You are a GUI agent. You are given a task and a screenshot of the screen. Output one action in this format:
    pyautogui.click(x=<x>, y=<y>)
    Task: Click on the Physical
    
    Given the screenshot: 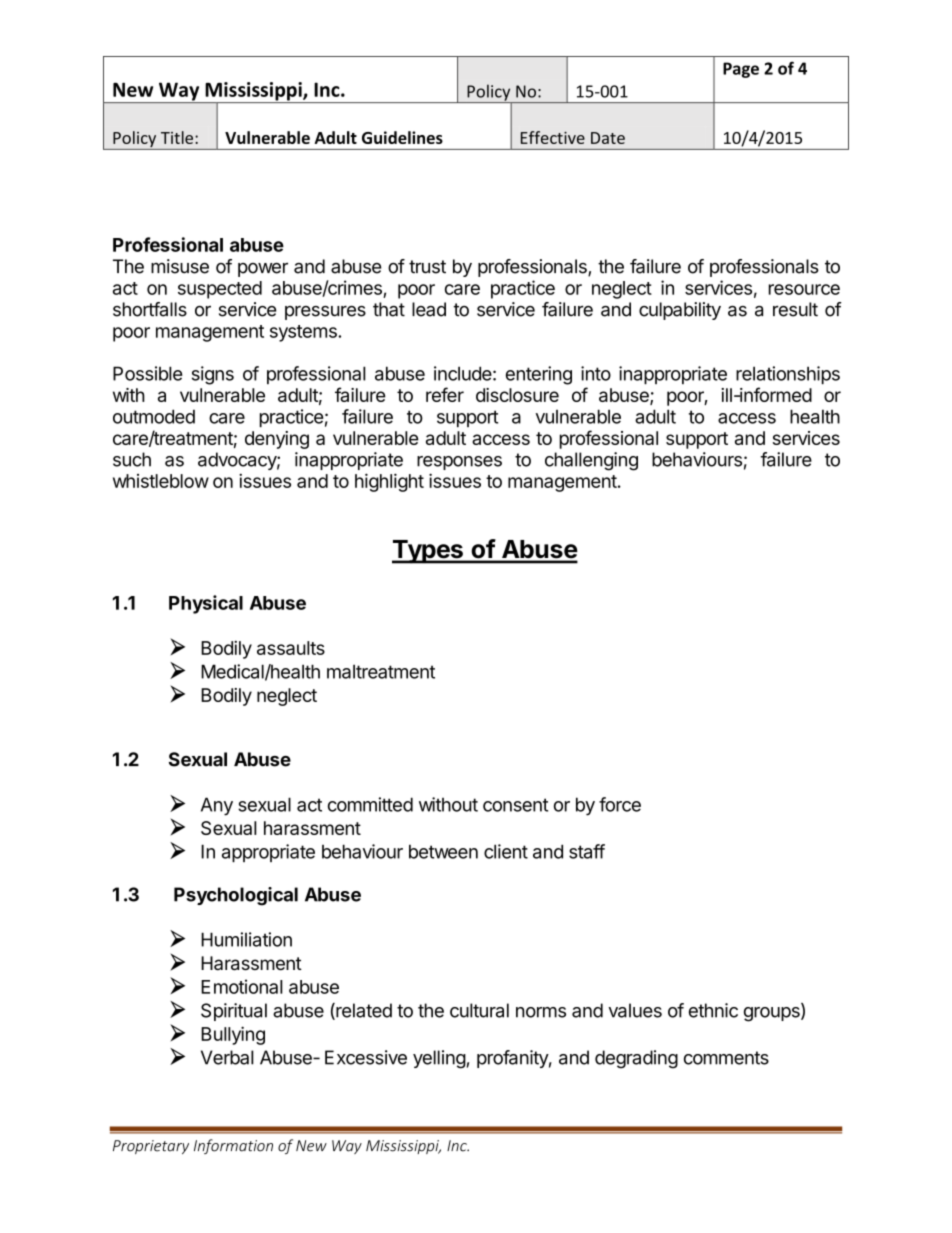 What is the action you would take?
    pyautogui.click(x=206, y=604)
